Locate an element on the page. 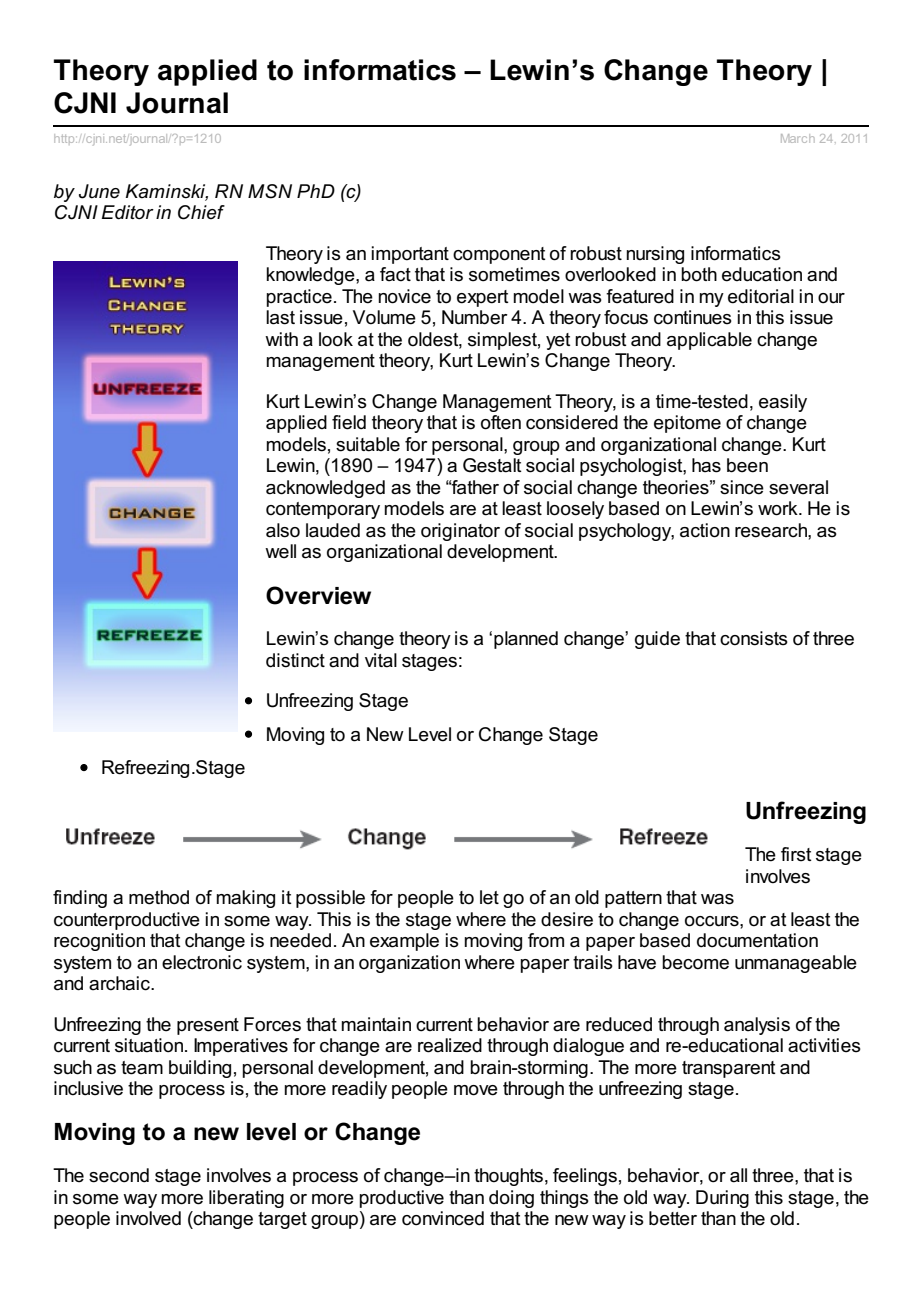  let is located at coordinates (489, 897).
